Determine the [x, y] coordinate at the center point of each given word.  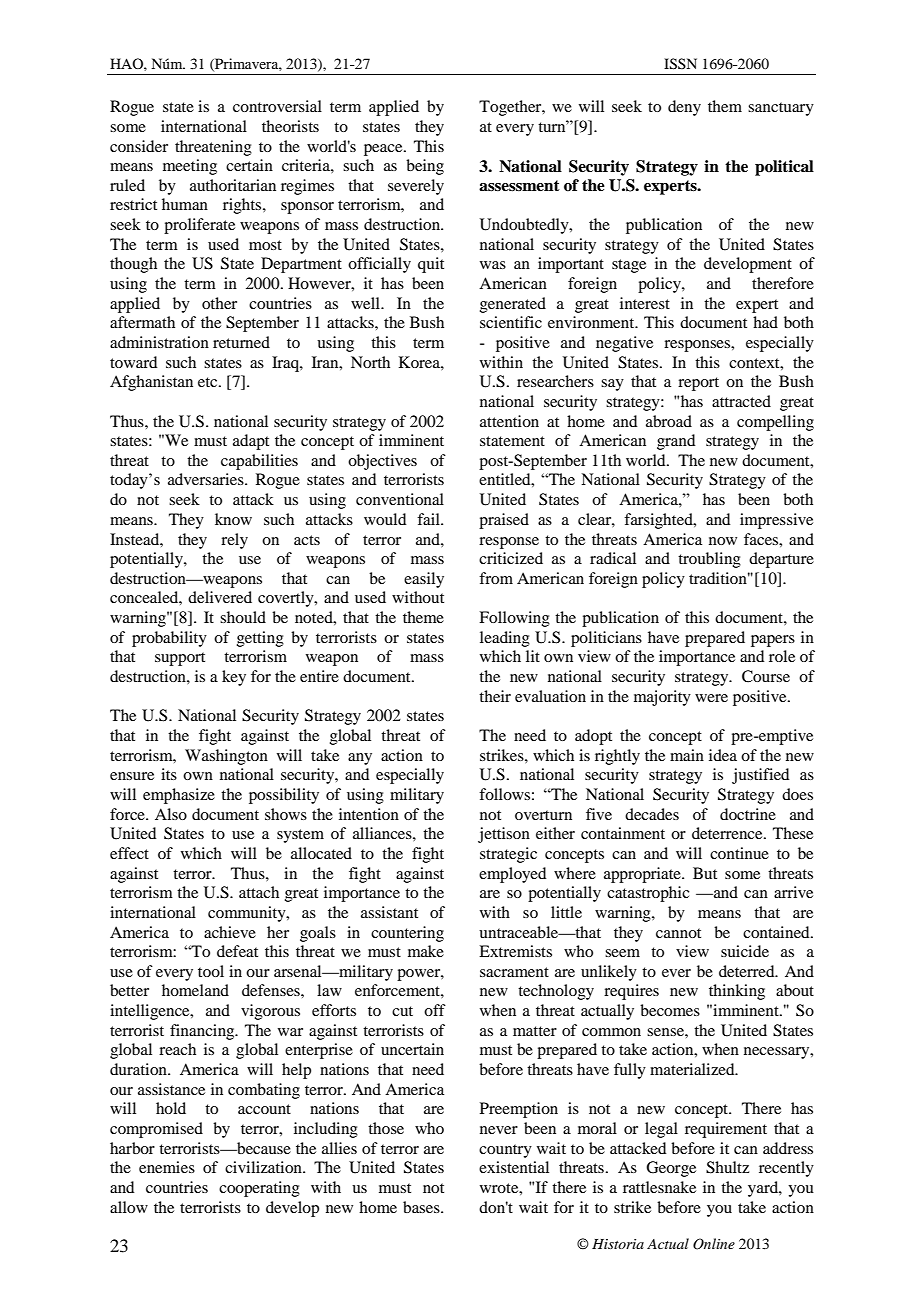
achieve [230, 932]
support [180, 659]
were [711, 698]
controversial [277, 106]
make [426, 951]
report [698, 384]
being [425, 167]
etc [209, 382]
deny [684, 108]
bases [422, 1207]
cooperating [259, 1189]
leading [505, 639]
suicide [745, 951]
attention [509, 421]
